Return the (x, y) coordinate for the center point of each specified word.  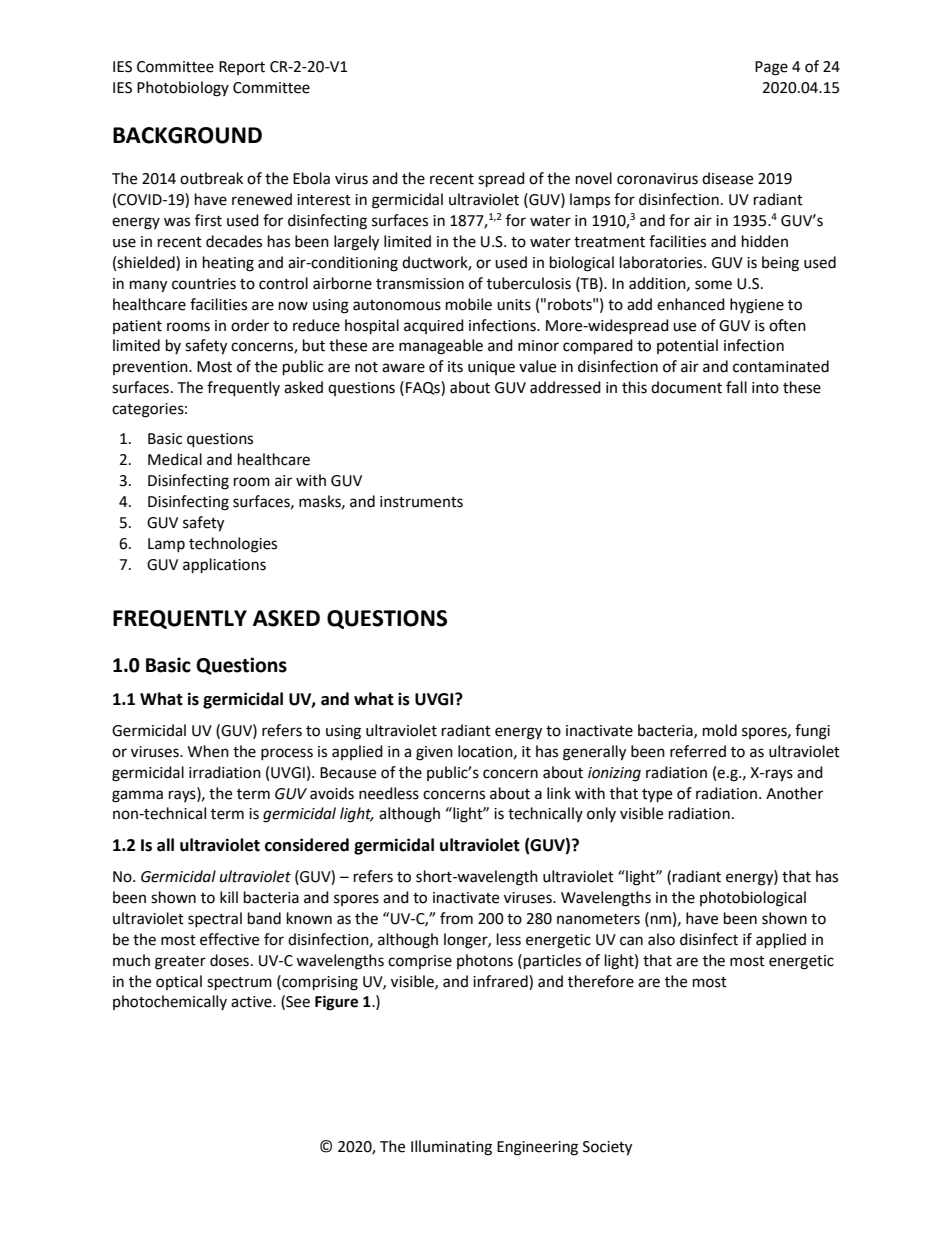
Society (607, 1148)
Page (771, 68)
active (252, 1002)
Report (242, 68)
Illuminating (451, 1148)
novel (594, 178)
